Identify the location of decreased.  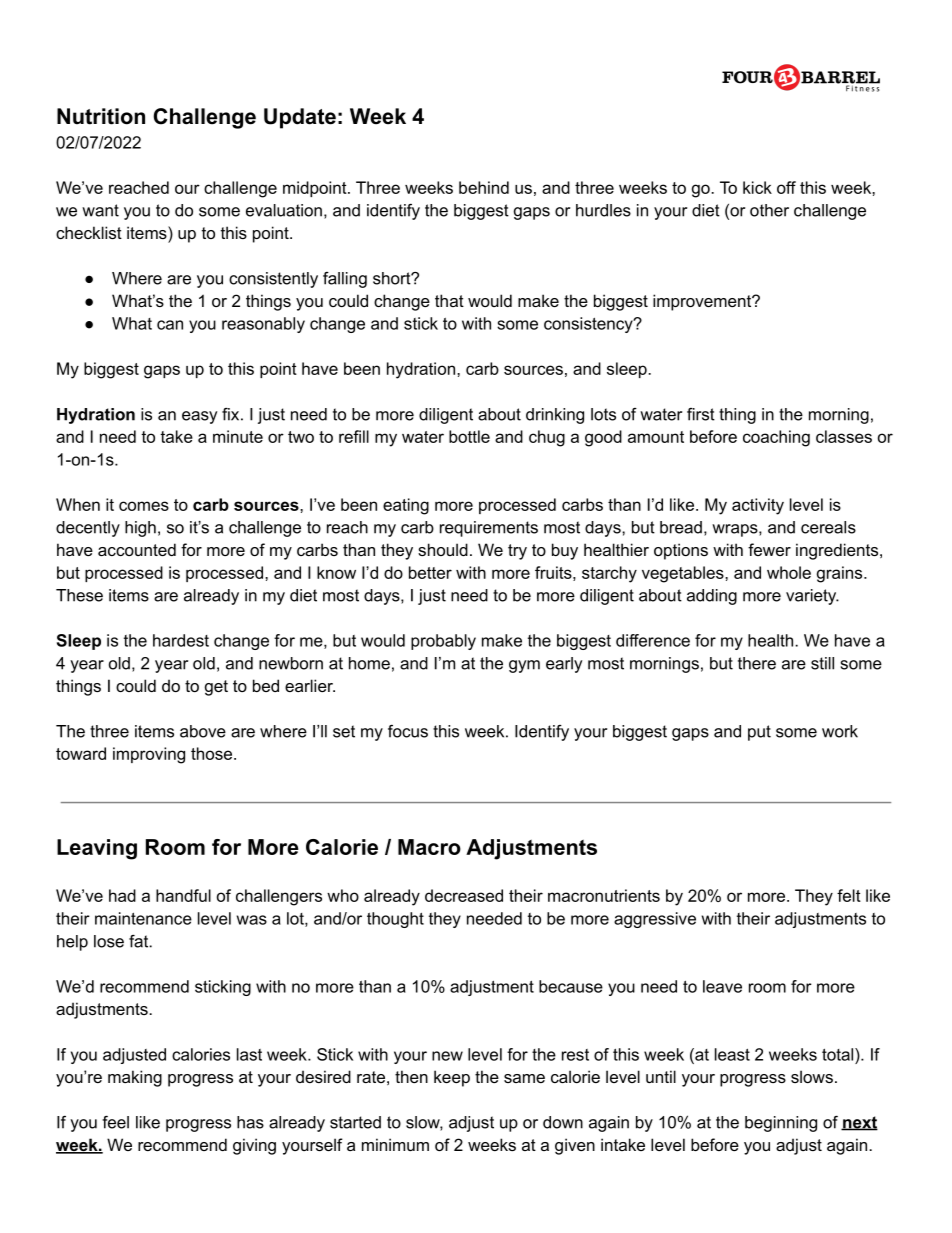
(464, 895).
